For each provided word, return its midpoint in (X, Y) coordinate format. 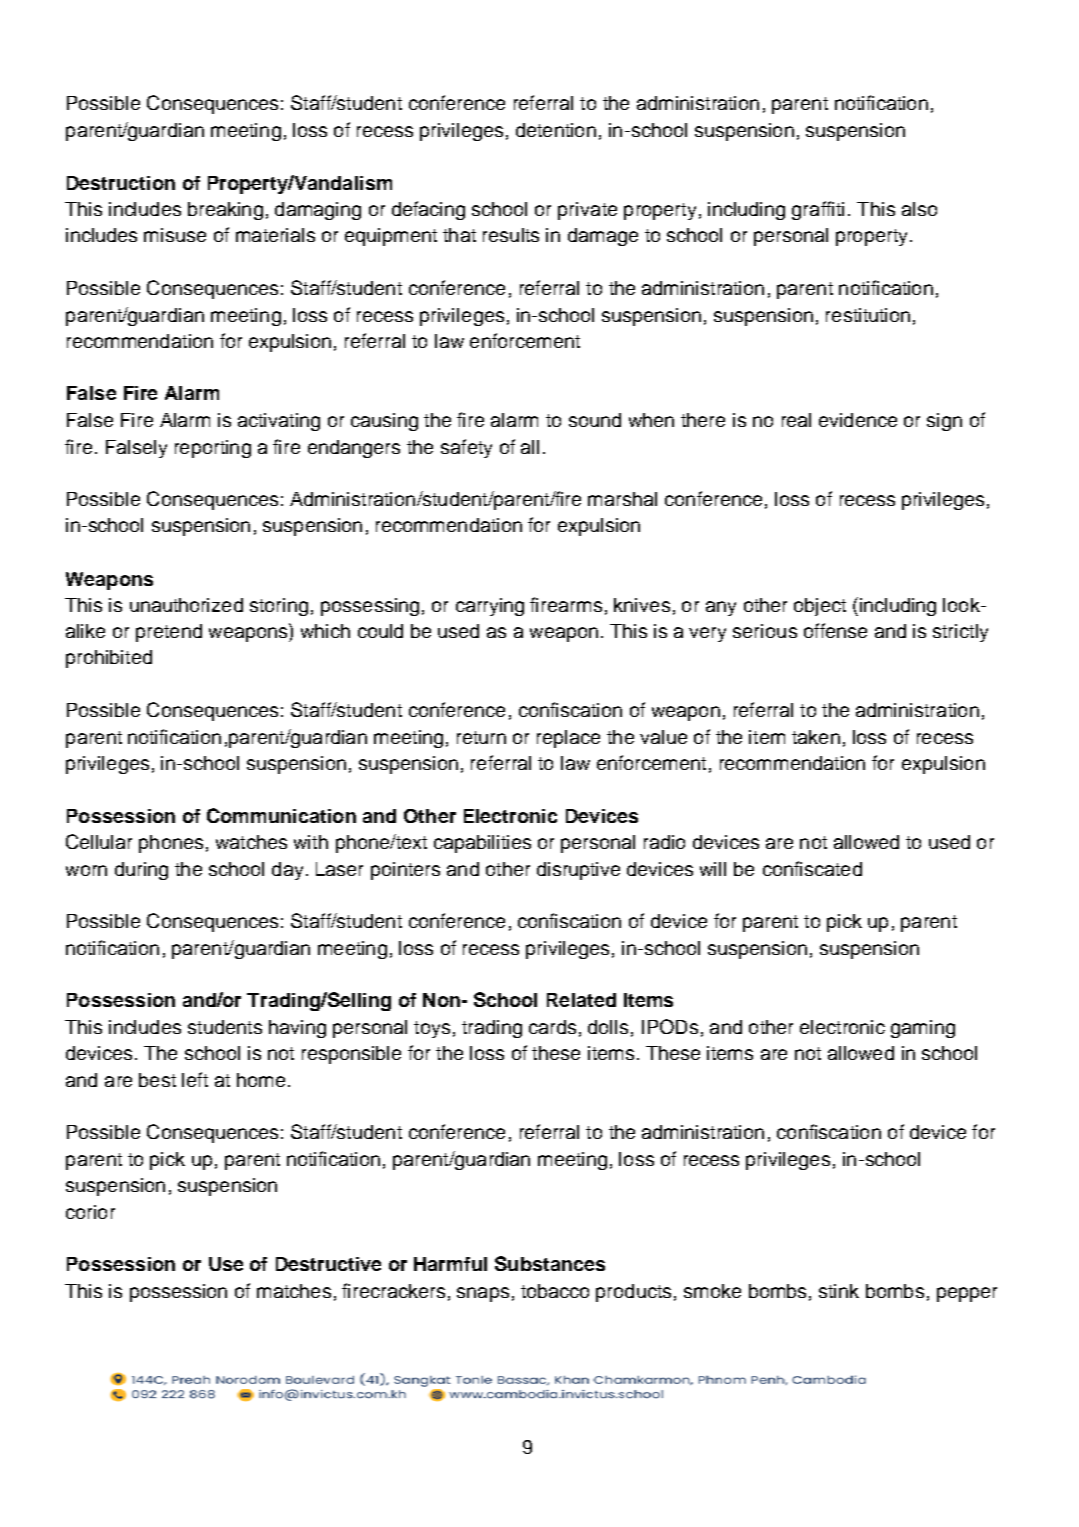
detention (556, 130)
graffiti (818, 210)
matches (294, 1291)
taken (816, 737)
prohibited (109, 659)
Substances (550, 1263)
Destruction (121, 183)
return (481, 737)
